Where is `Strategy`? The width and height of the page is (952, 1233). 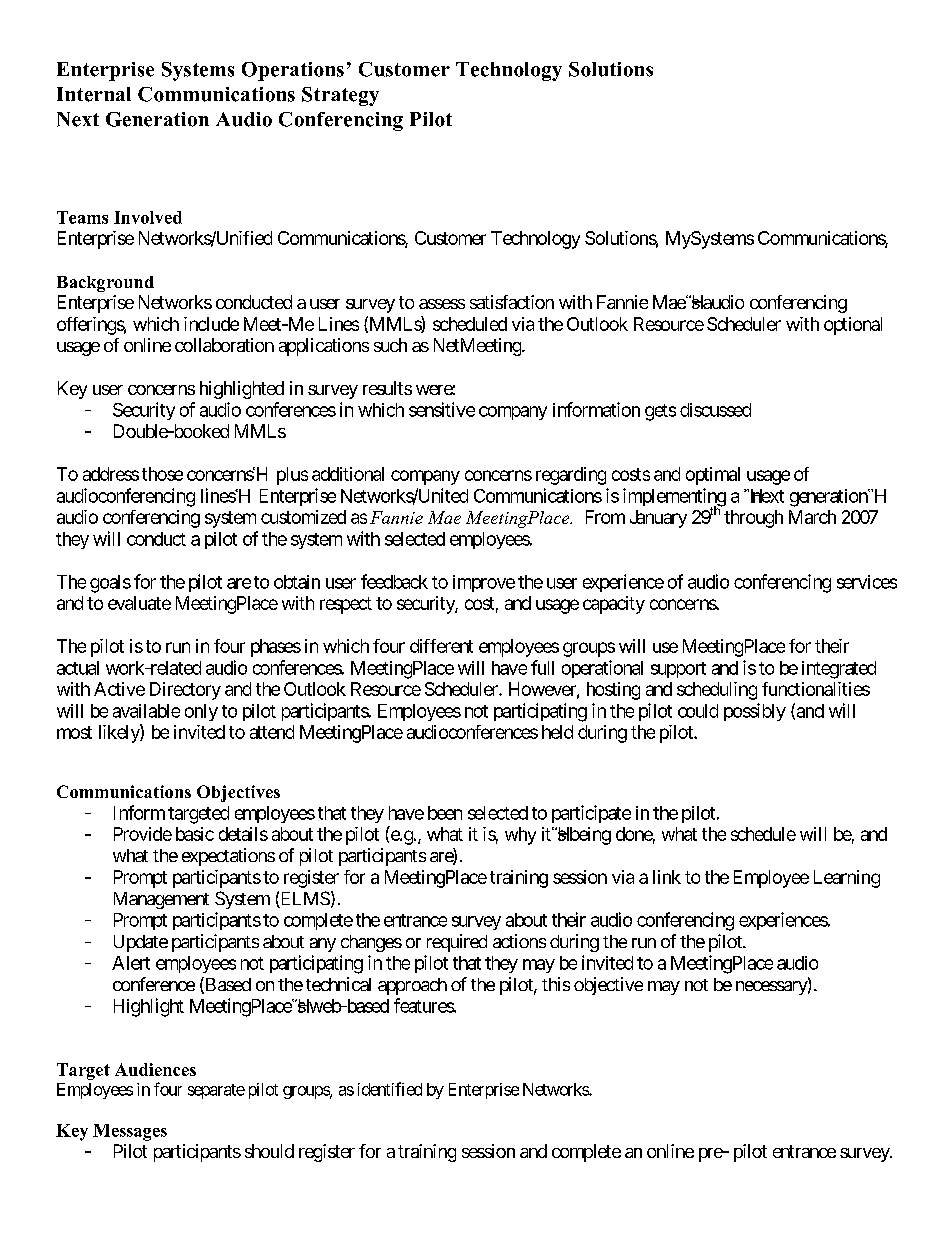 Strategy is located at coordinates (340, 96).
